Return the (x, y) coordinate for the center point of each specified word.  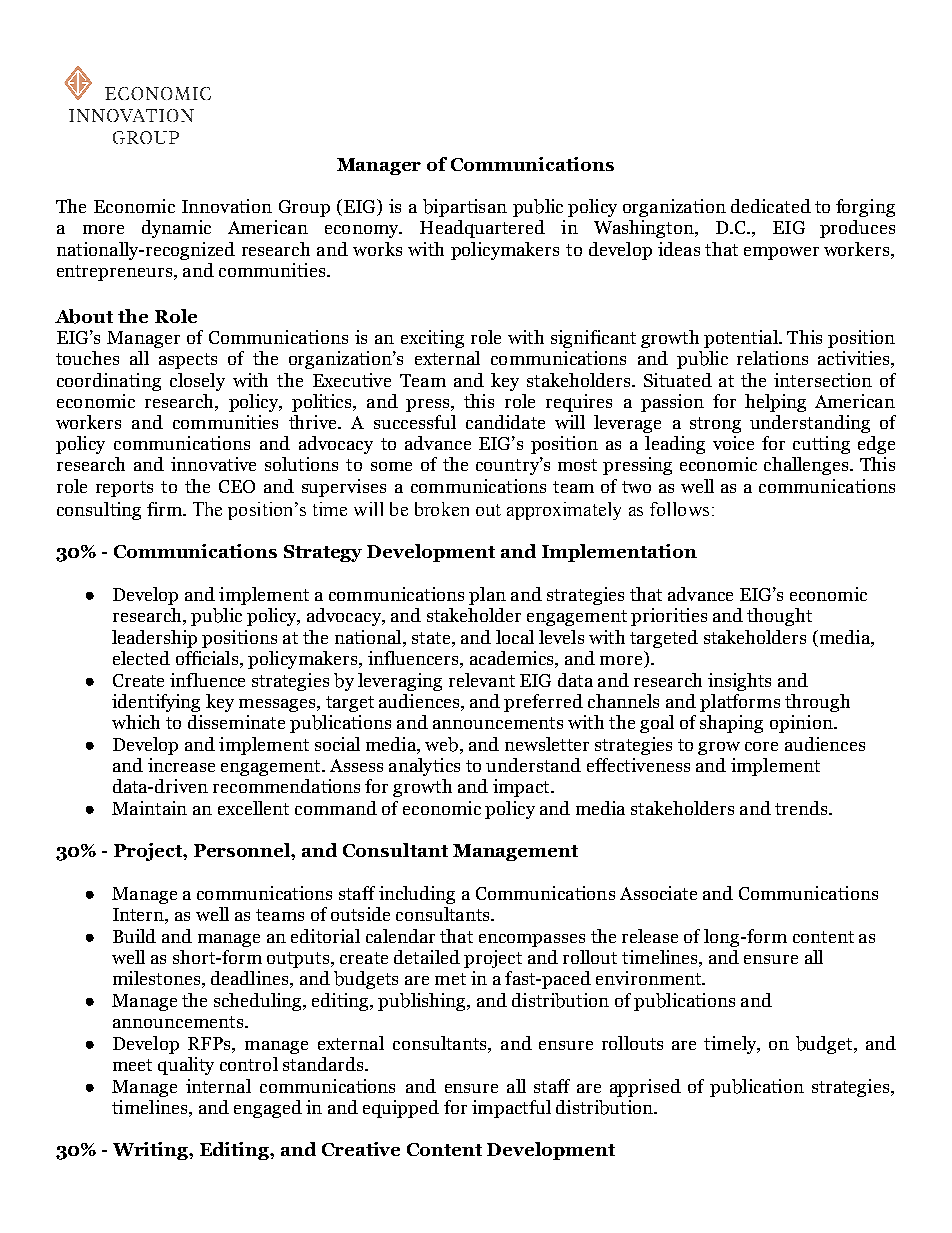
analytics (424, 767)
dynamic (176, 229)
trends (802, 808)
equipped (401, 1109)
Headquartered (482, 229)
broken (442, 509)
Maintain (149, 808)
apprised (645, 1088)
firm (165, 509)
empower (781, 253)
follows (679, 509)
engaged (268, 1109)
